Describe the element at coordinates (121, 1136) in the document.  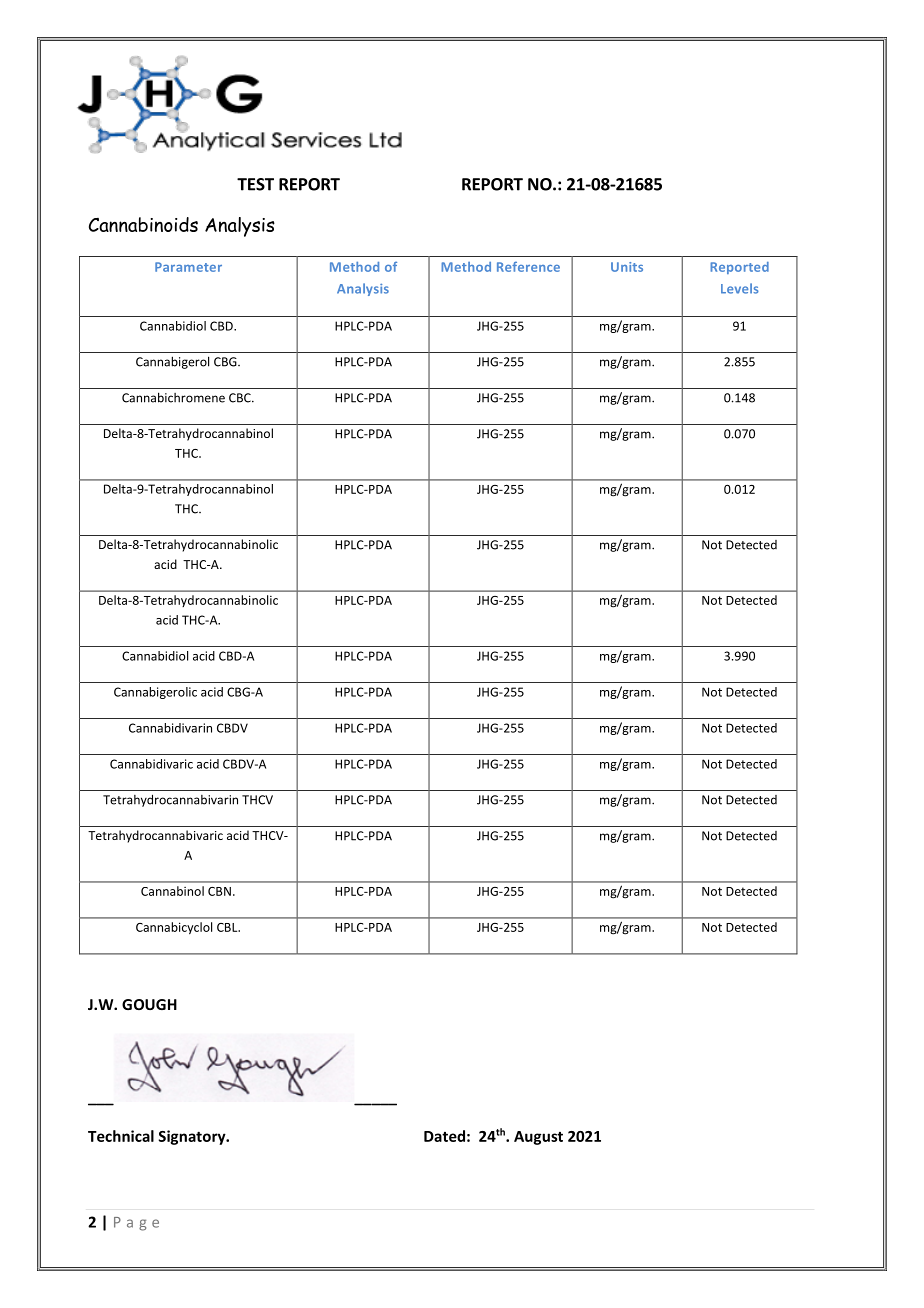
I see `Technical` at that location.
